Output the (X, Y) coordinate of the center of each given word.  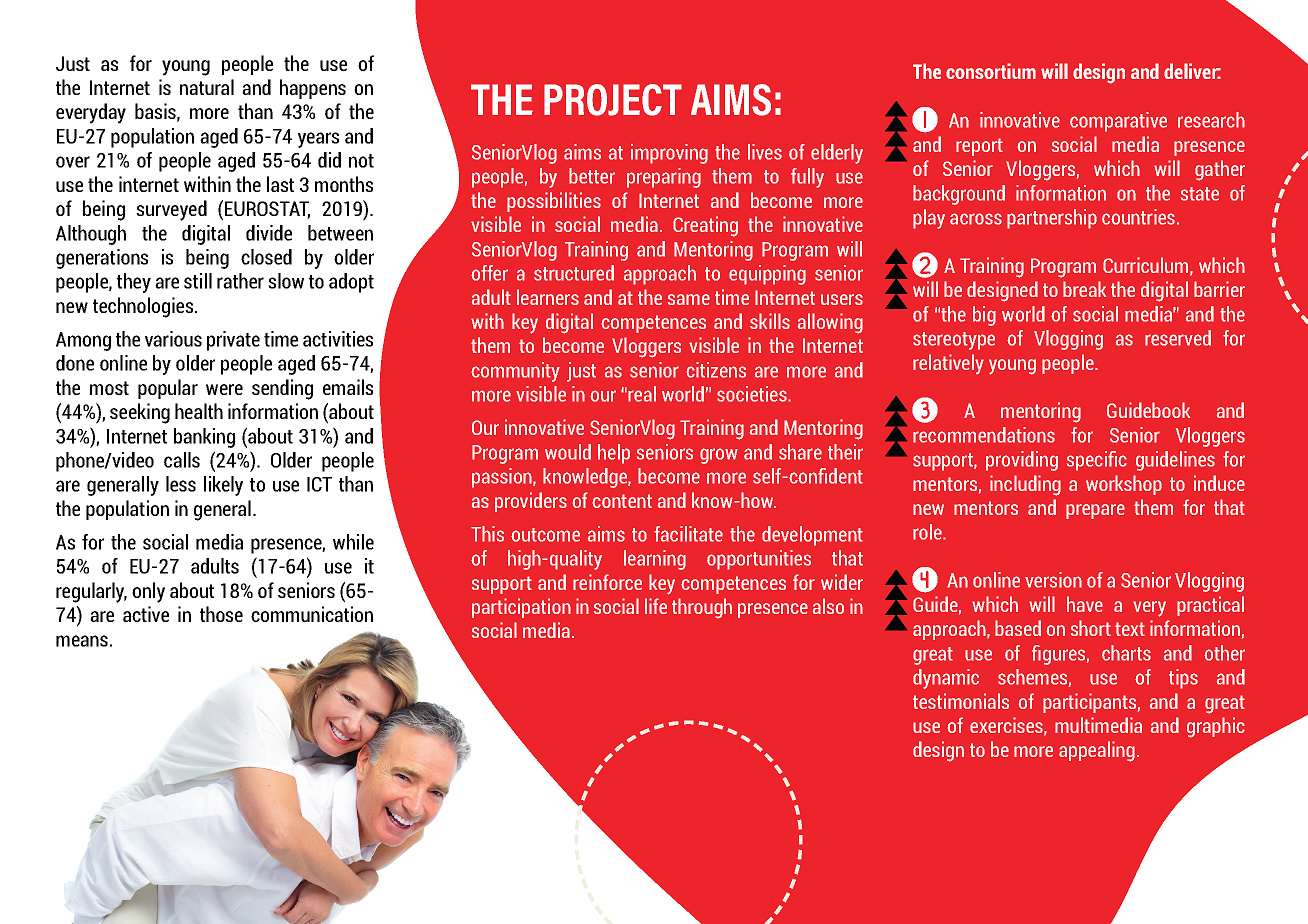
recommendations (984, 435)
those (221, 614)
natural (207, 87)
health (199, 411)
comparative (1118, 122)
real (642, 394)
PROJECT (613, 100)
